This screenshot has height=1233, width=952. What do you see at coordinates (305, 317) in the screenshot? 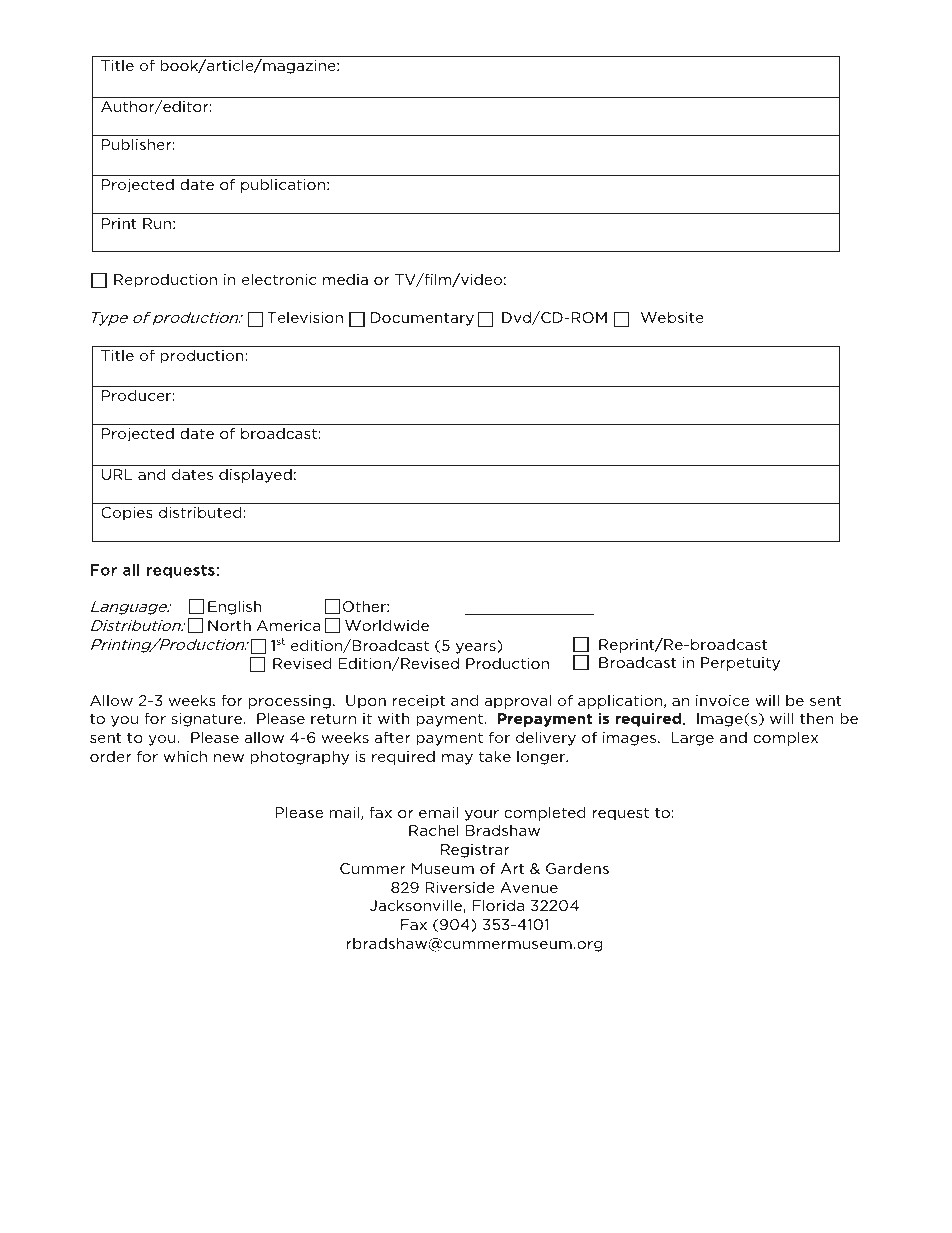
I see `Television` at bounding box center [305, 317].
